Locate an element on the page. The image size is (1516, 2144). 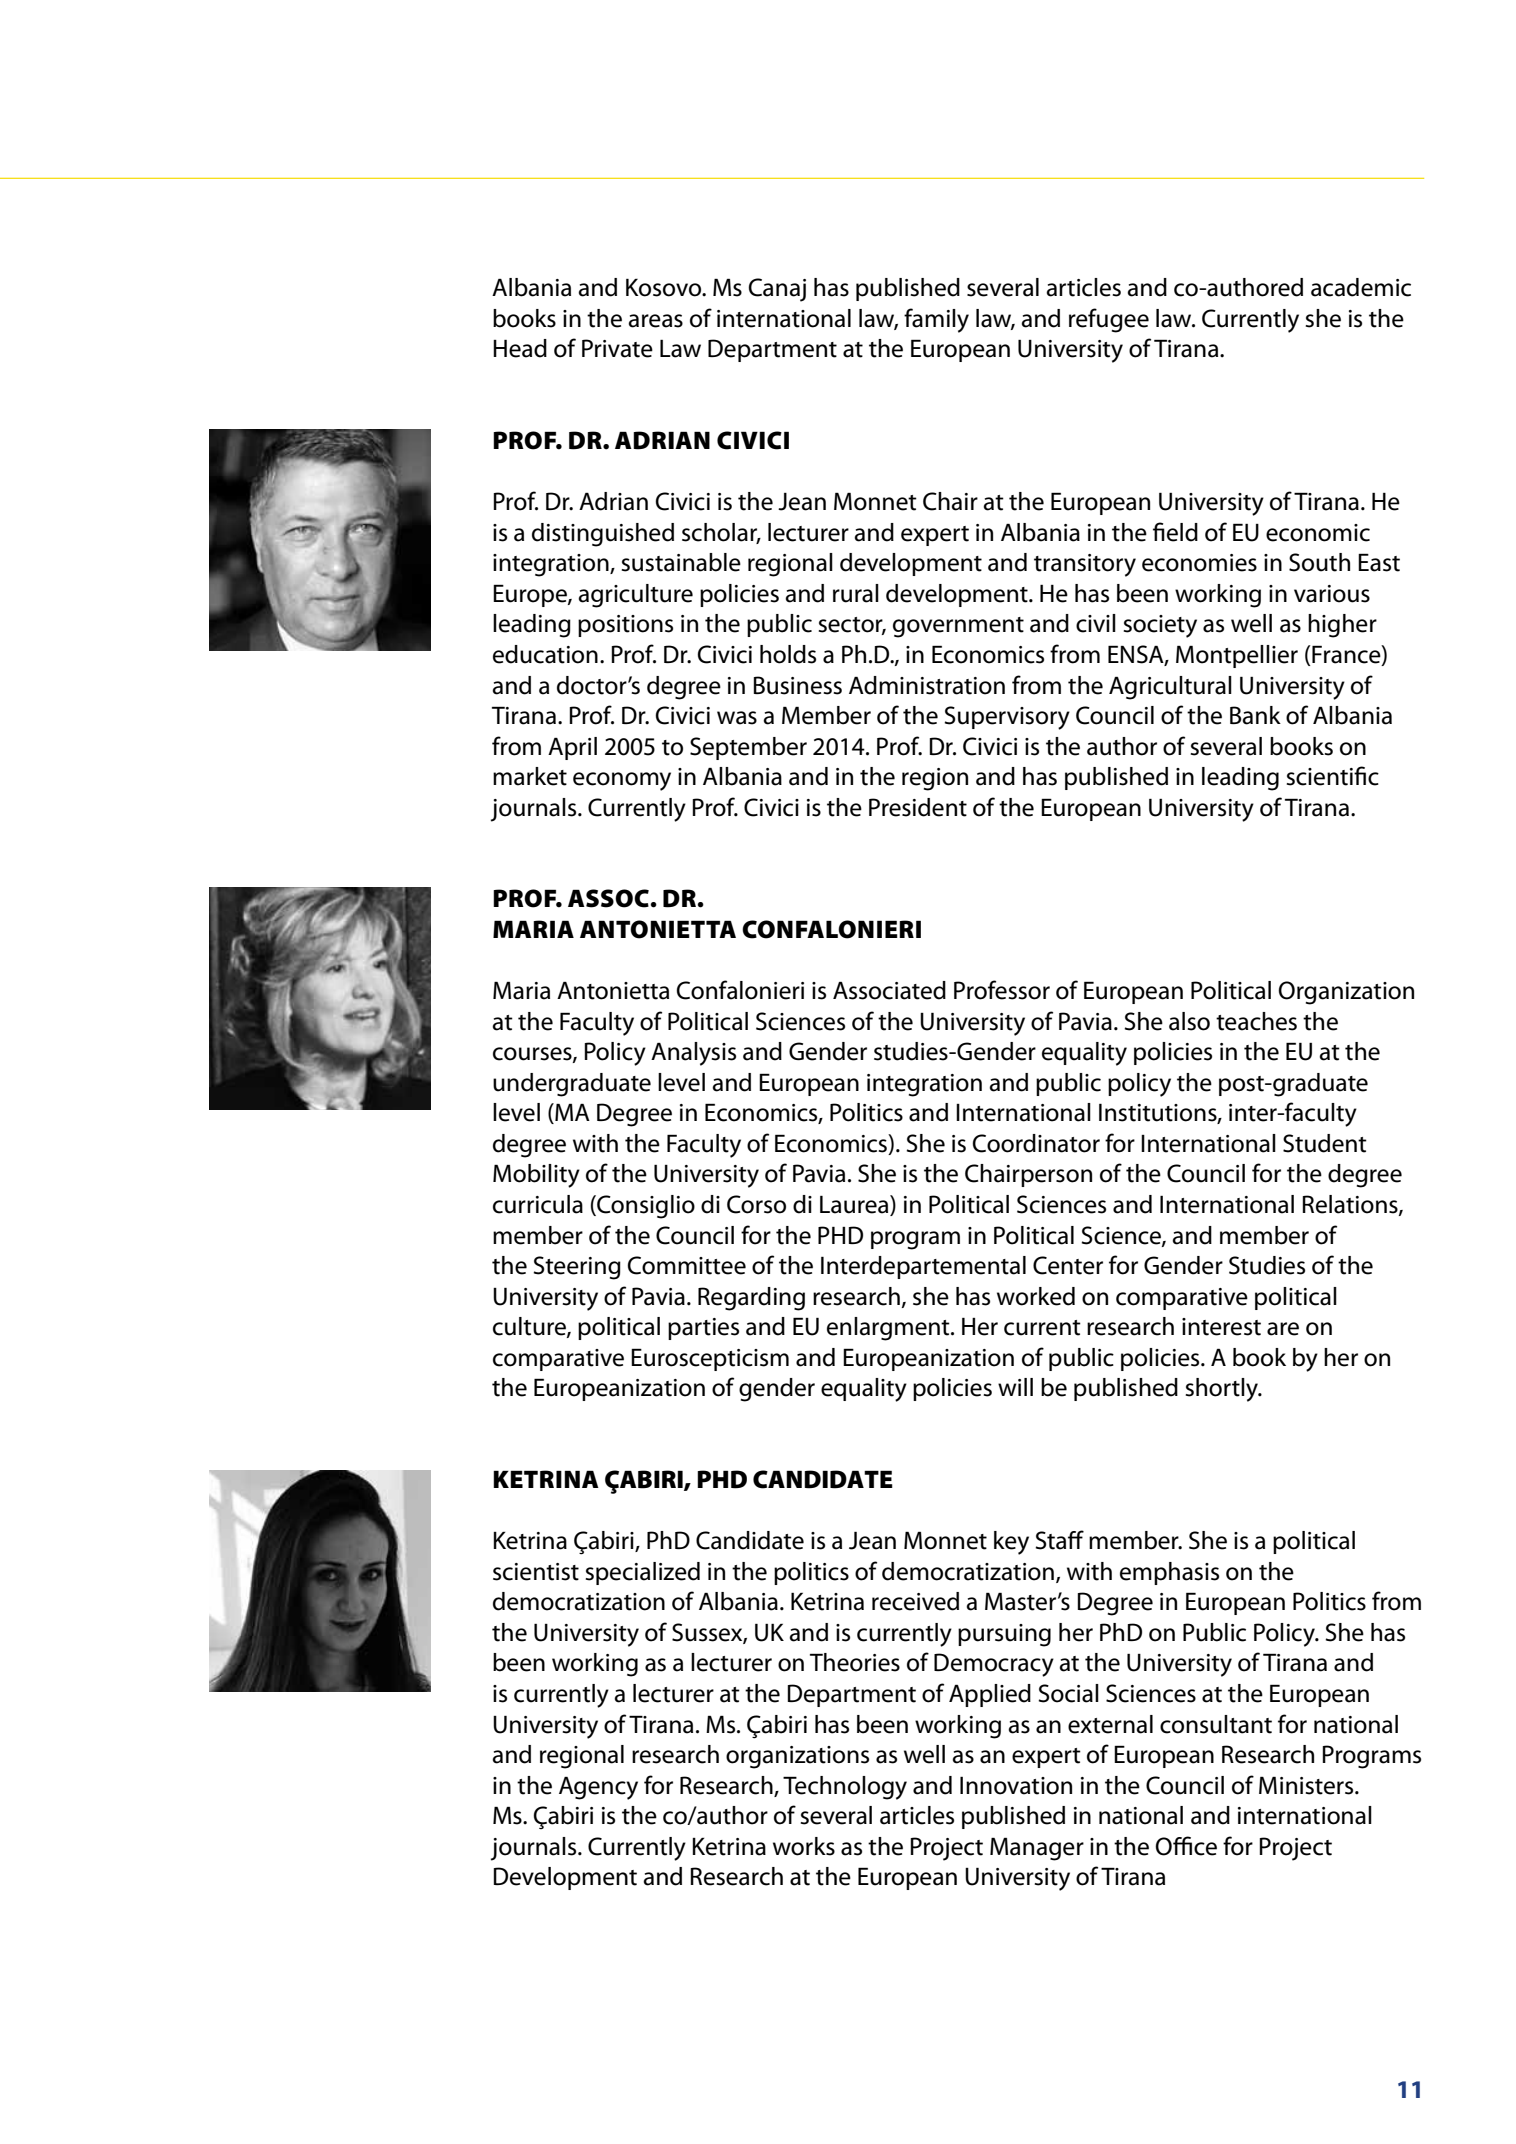
scientific is located at coordinates (1332, 776).
